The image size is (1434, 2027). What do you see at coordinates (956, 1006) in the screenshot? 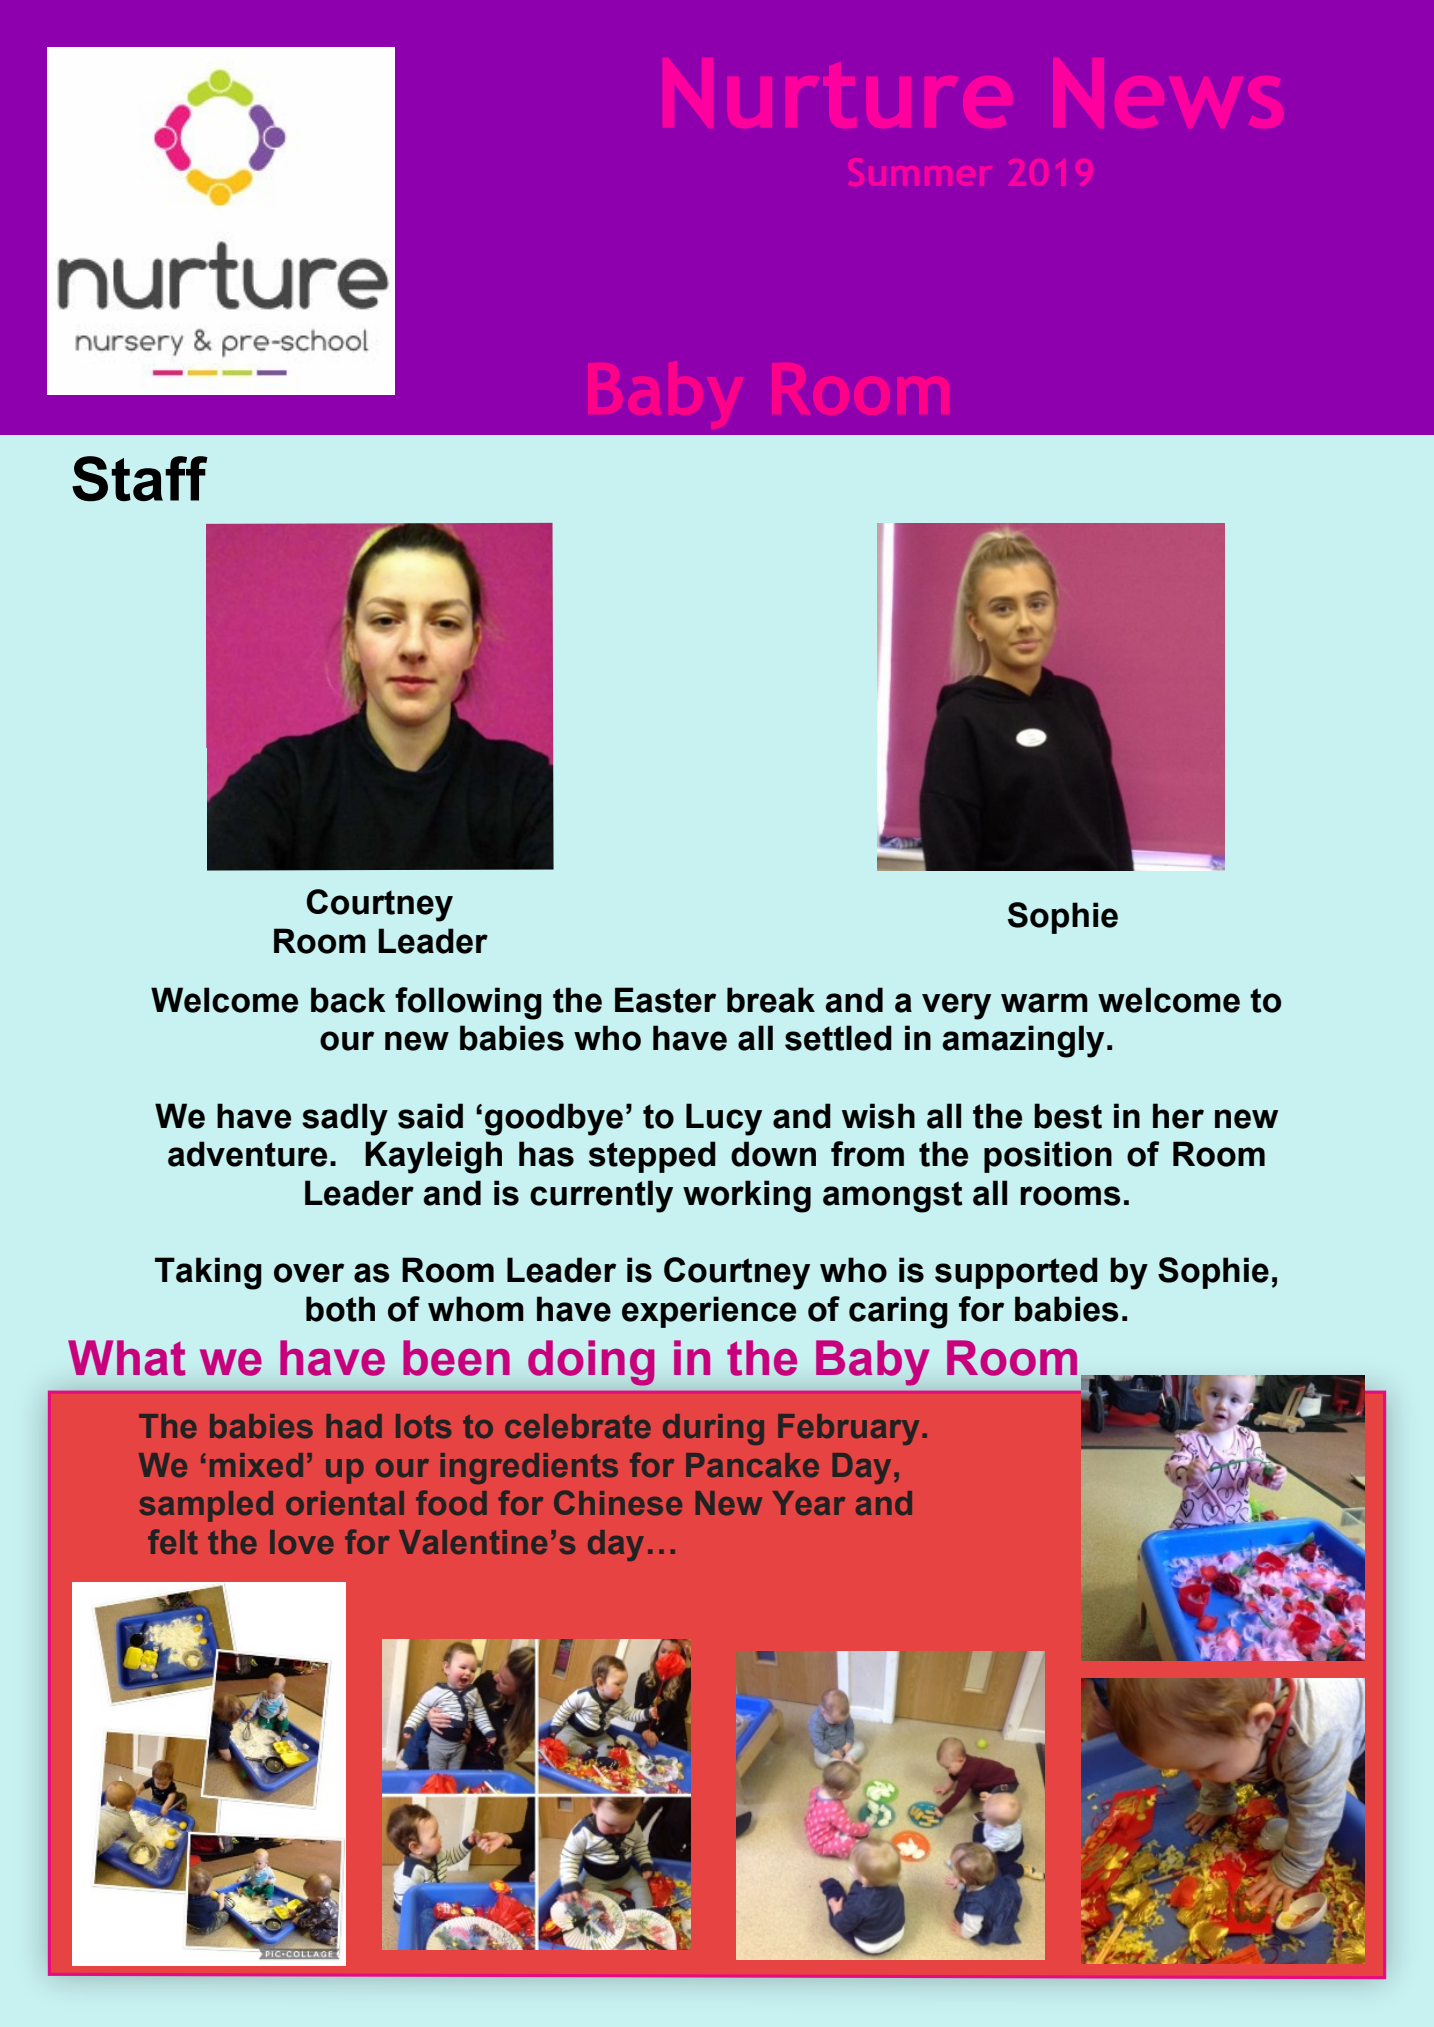
I see `very` at bounding box center [956, 1006].
